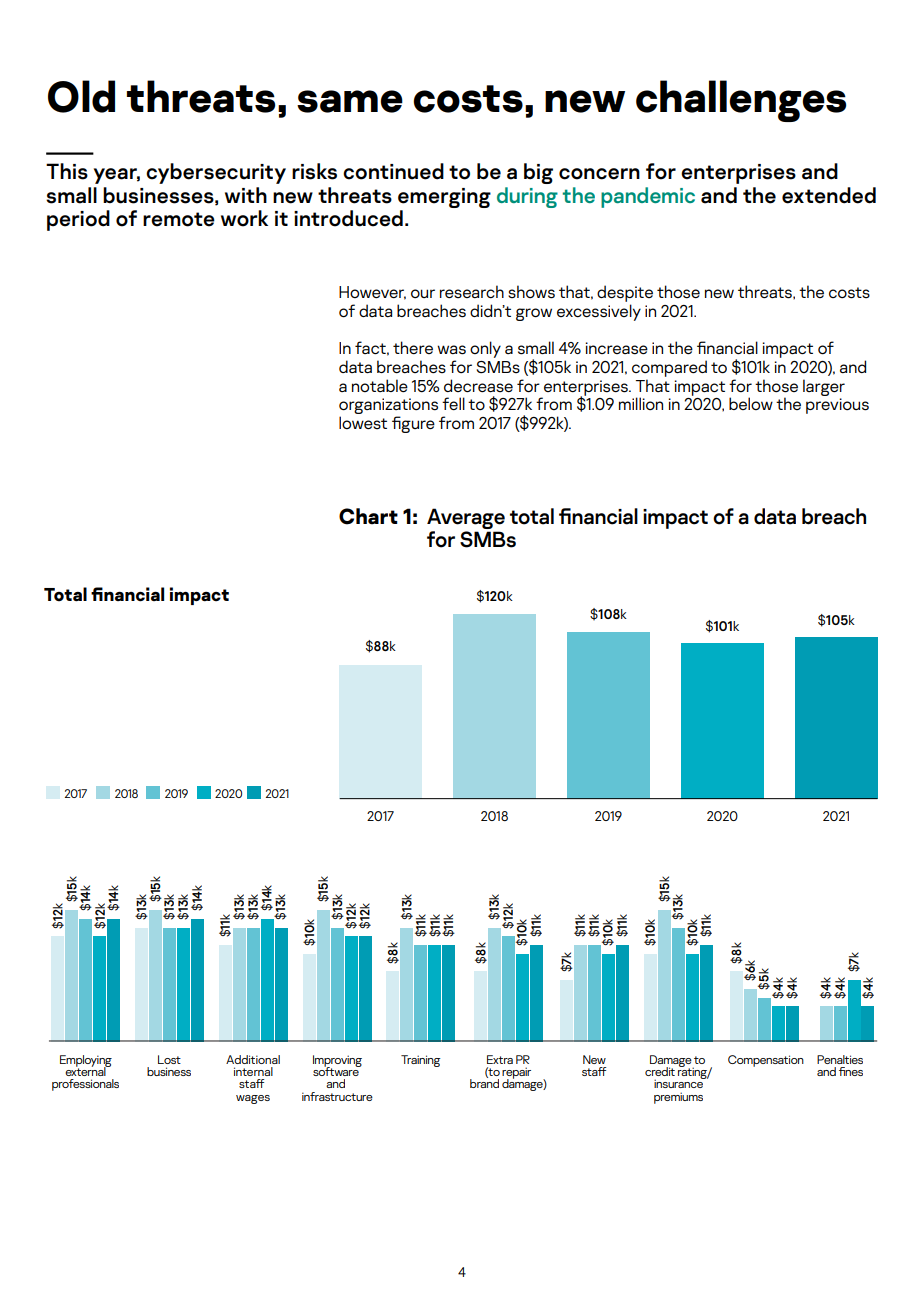 The width and height of the screenshot is (924, 1308). What do you see at coordinates (413, 424) in the screenshot?
I see `figure` at bounding box center [413, 424].
